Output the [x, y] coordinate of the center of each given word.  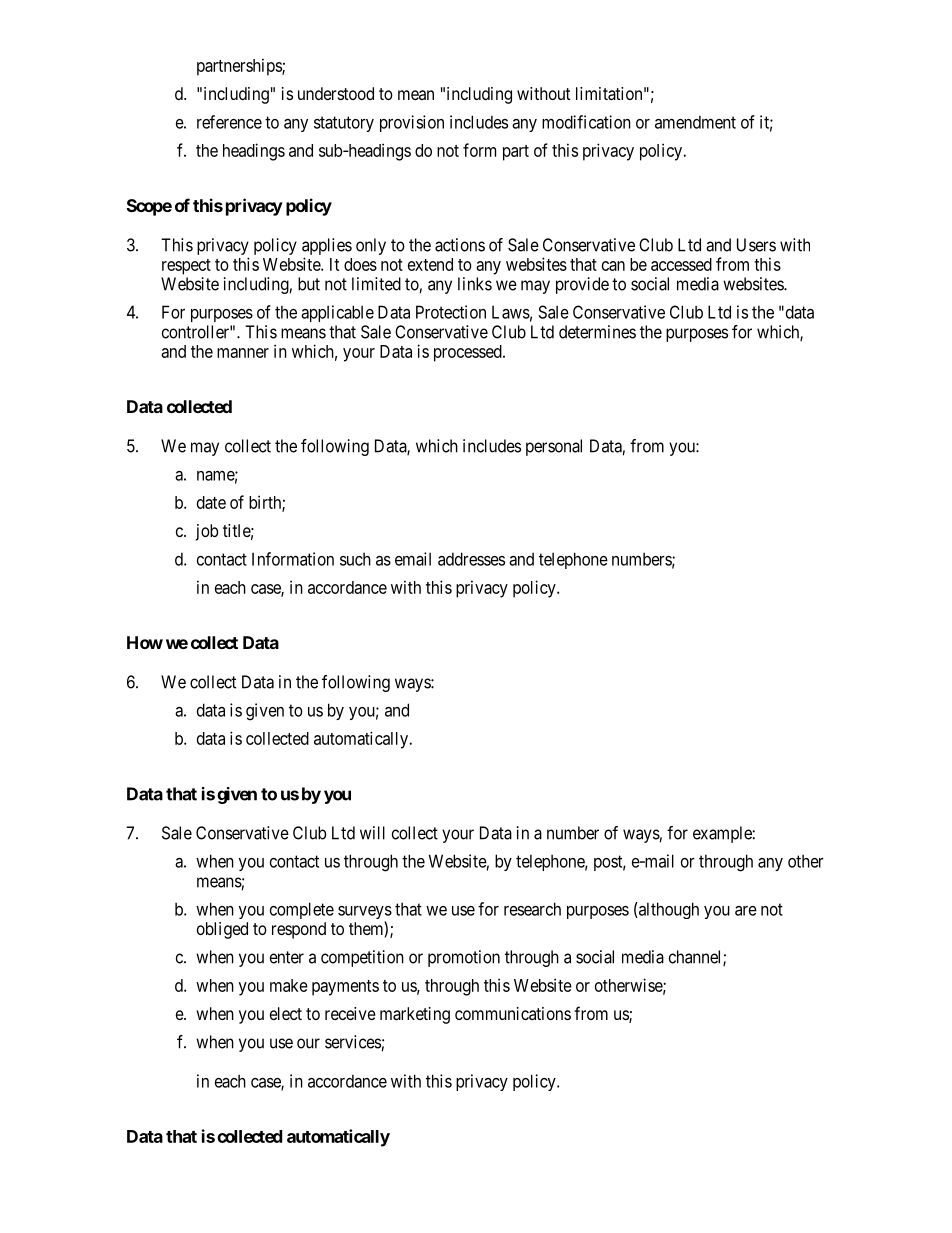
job [207, 532]
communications [513, 1013]
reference [229, 122]
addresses [471, 559]
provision [412, 123]
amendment [695, 122]
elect [286, 1013]
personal [554, 447]
